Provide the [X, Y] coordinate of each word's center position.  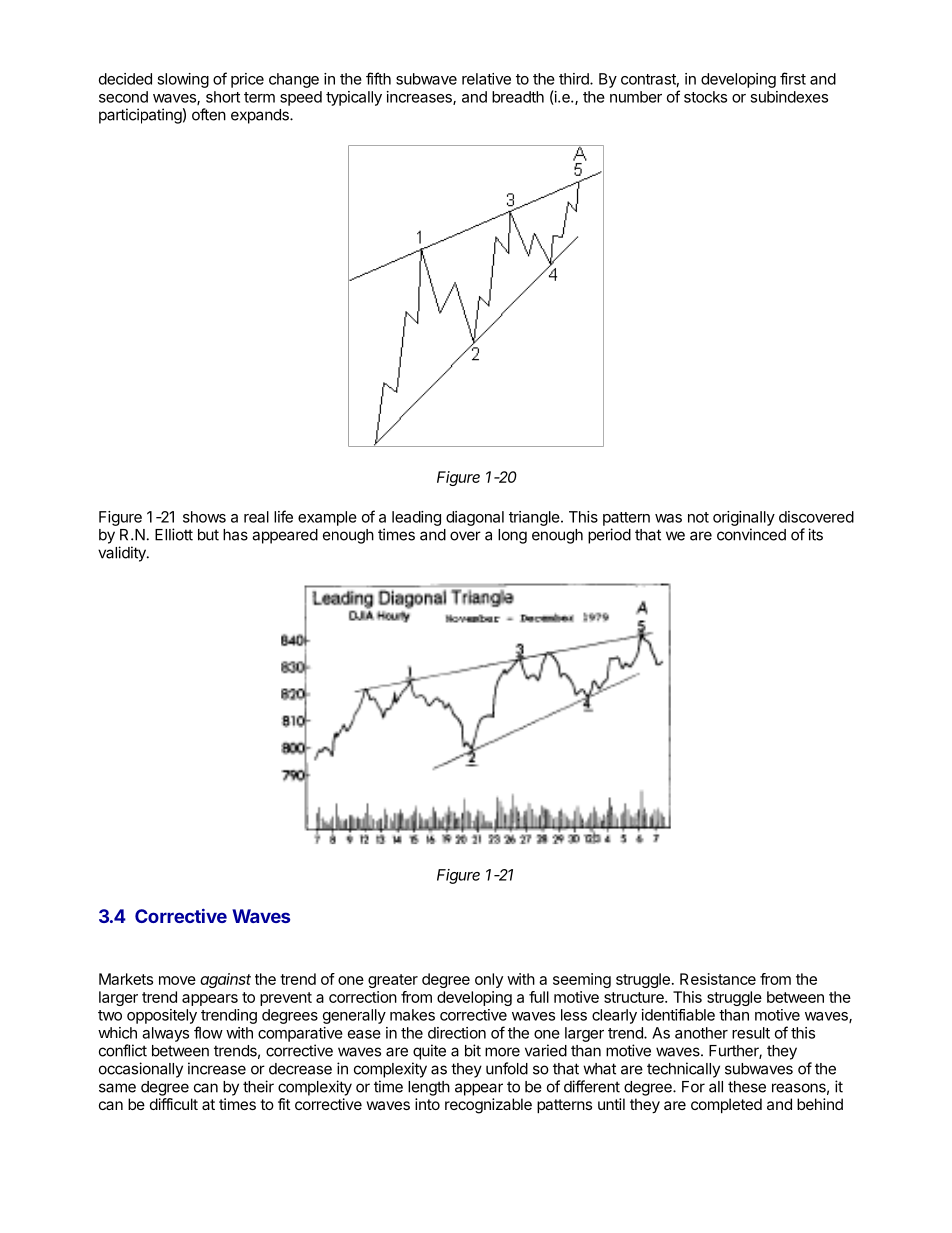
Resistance [718, 979]
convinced [751, 534]
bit [473, 1050]
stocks [705, 97]
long [512, 536]
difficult [174, 1104]
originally [744, 518]
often [209, 114]
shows [204, 517]
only [489, 980]
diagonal [475, 518]
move [177, 980]
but [208, 535]
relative [486, 79]
